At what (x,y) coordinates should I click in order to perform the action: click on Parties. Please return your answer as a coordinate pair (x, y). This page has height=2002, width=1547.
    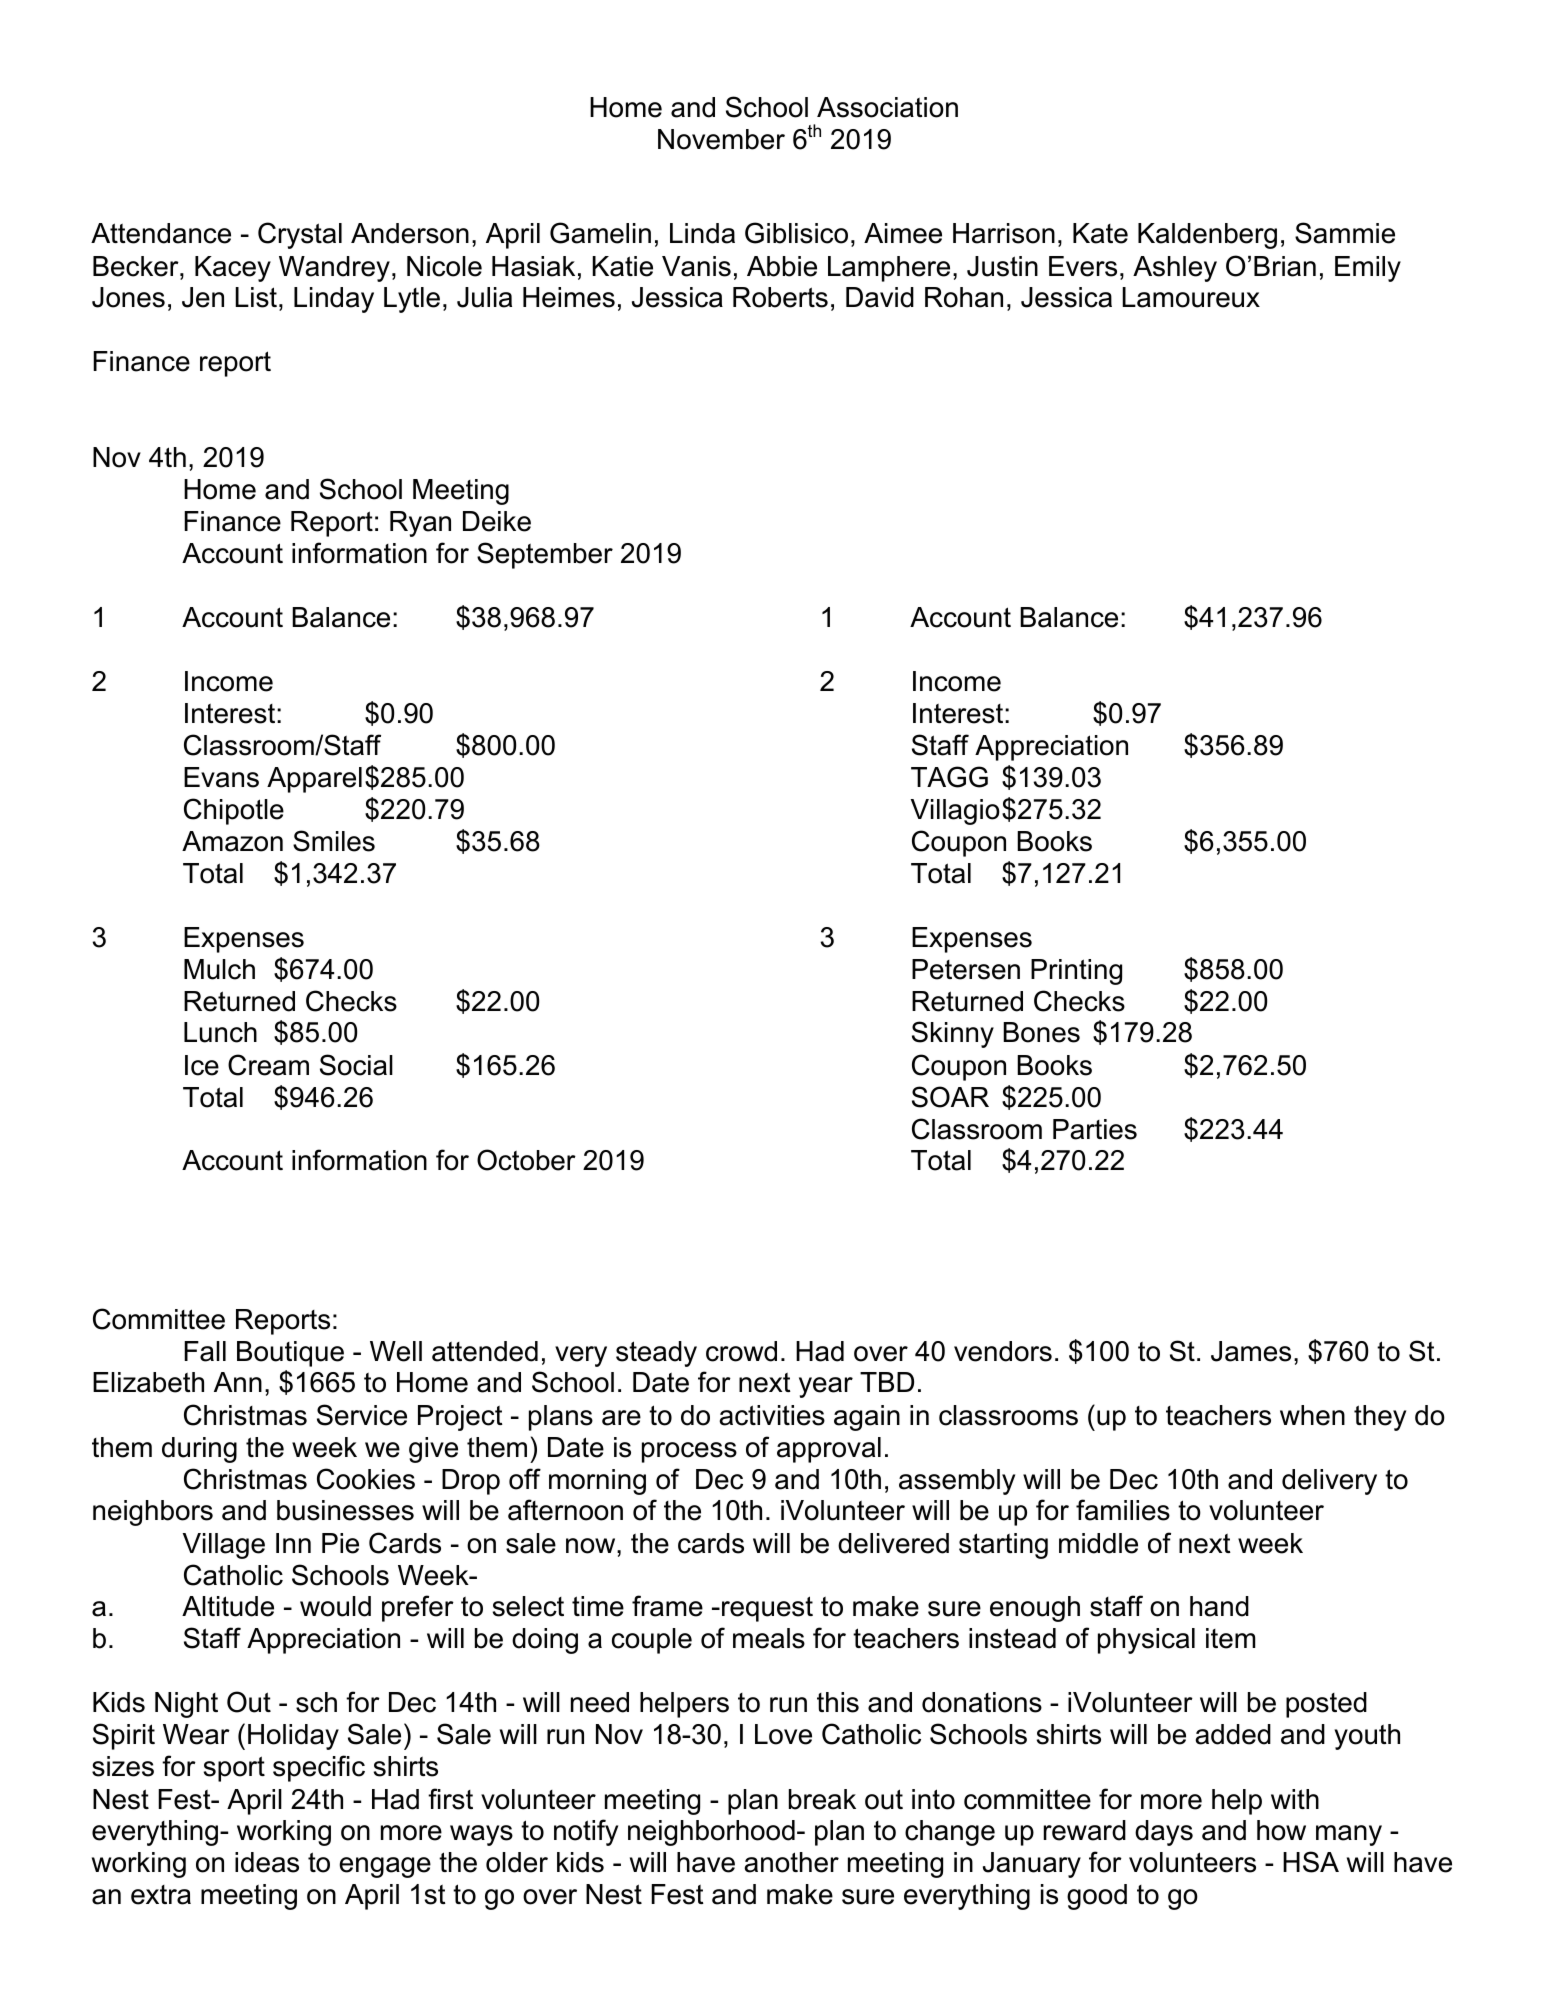
    Looking at the image, I should click on (1095, 1129).
